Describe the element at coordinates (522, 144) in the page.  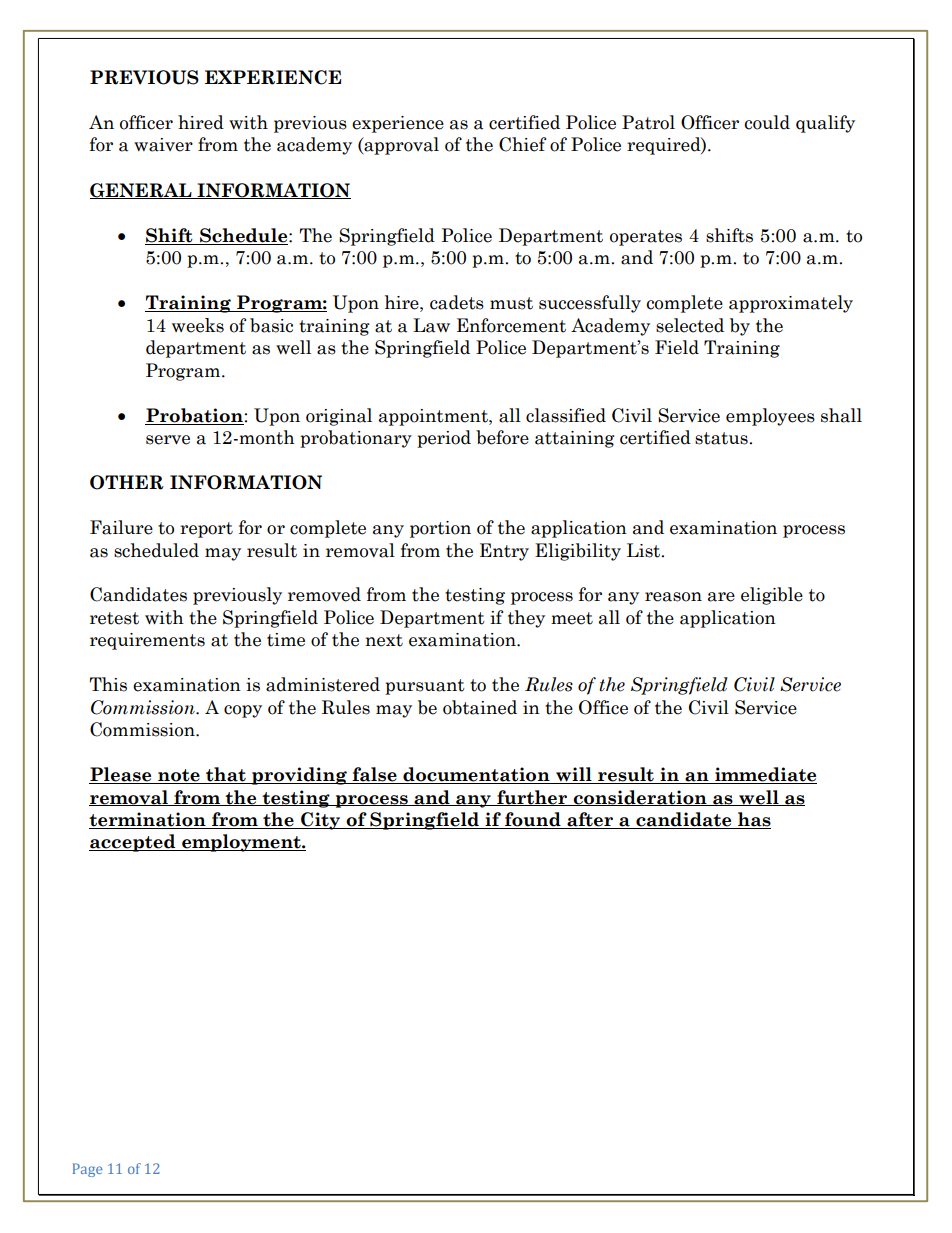
I see `Chief` at that location.
